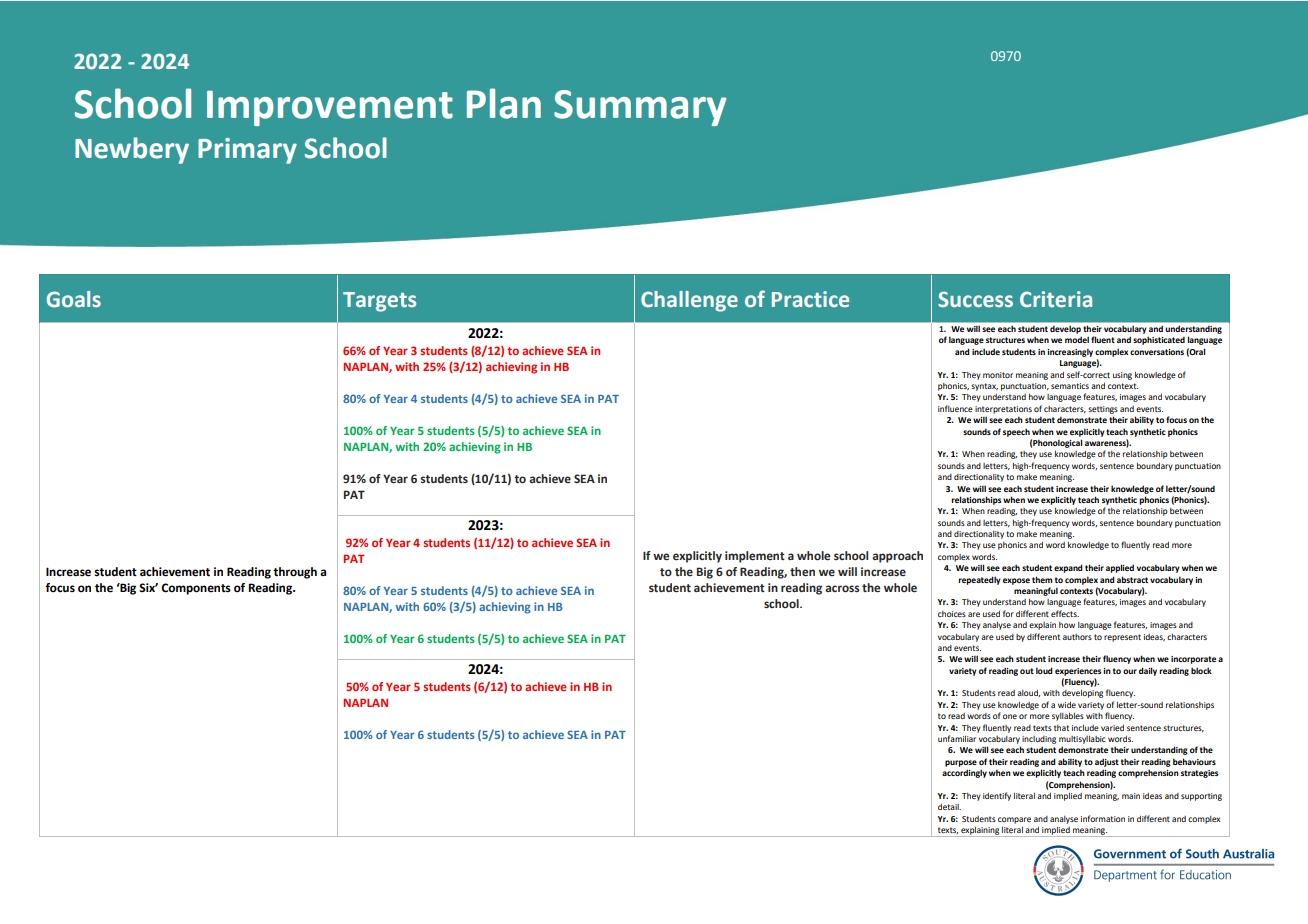 This screenshot has height=924, width=1308. Describe the element at coordinates (247, 151) in the screenshot. I see `Primary` at that location.
